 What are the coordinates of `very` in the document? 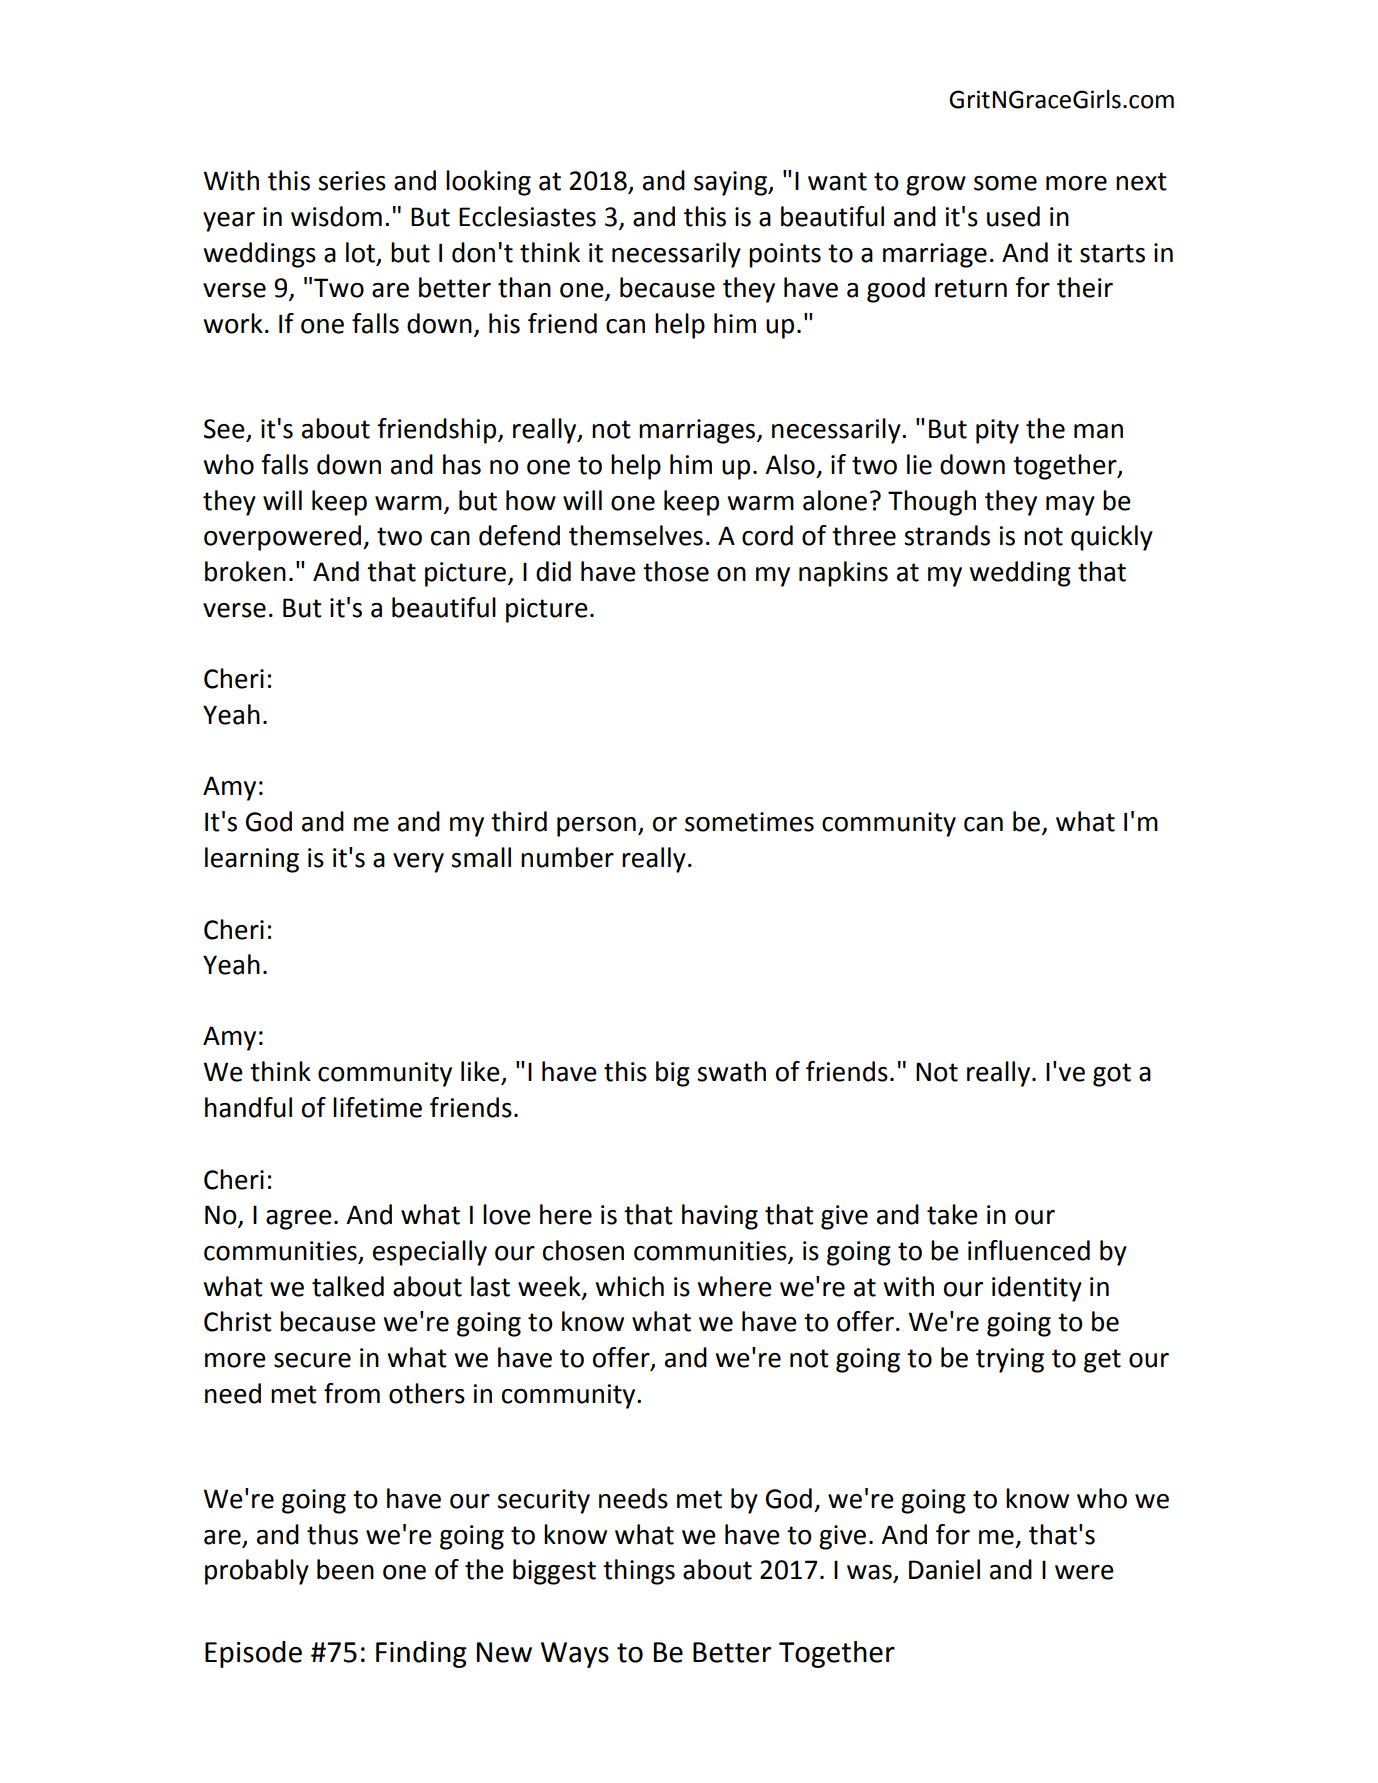 It's located at (418, 863).
